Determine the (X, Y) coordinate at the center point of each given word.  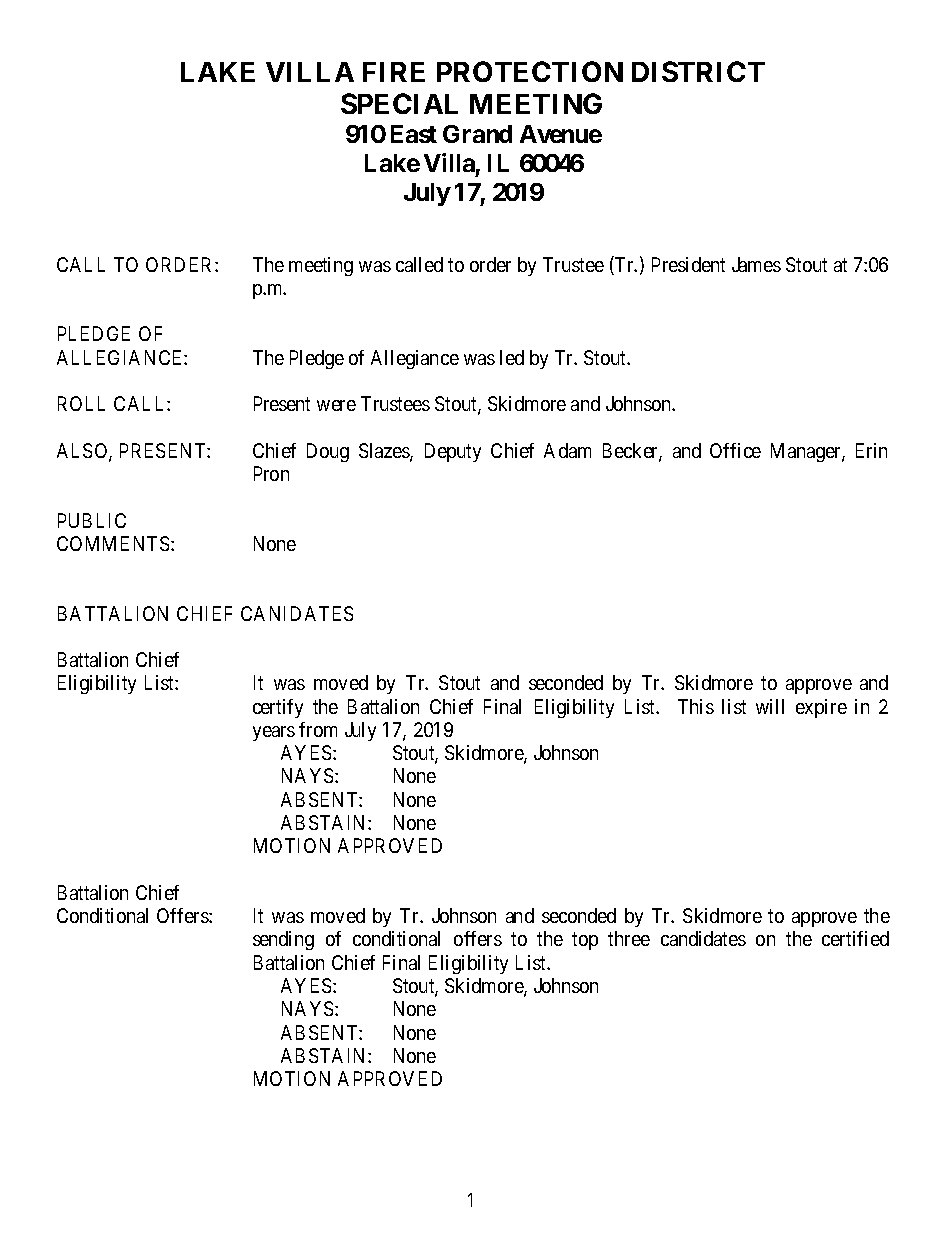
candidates (703, 938)
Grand (477, 134)
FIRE (394, 72)
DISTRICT (698, 71)
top (585, 941)
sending (283, 940)
